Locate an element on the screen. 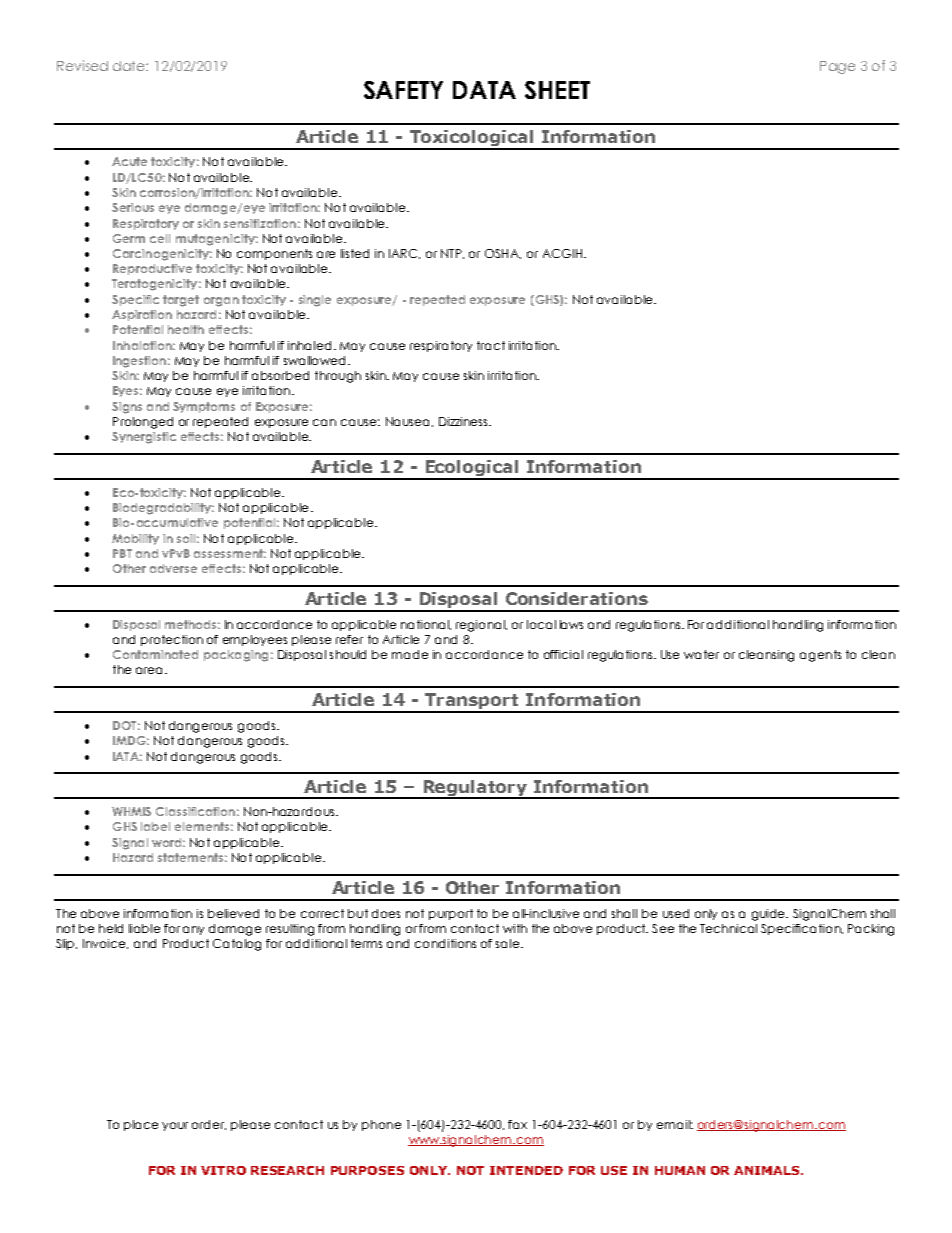 This screenshot has width=952, height=1233. your is located at coordinates (175, 1126).
